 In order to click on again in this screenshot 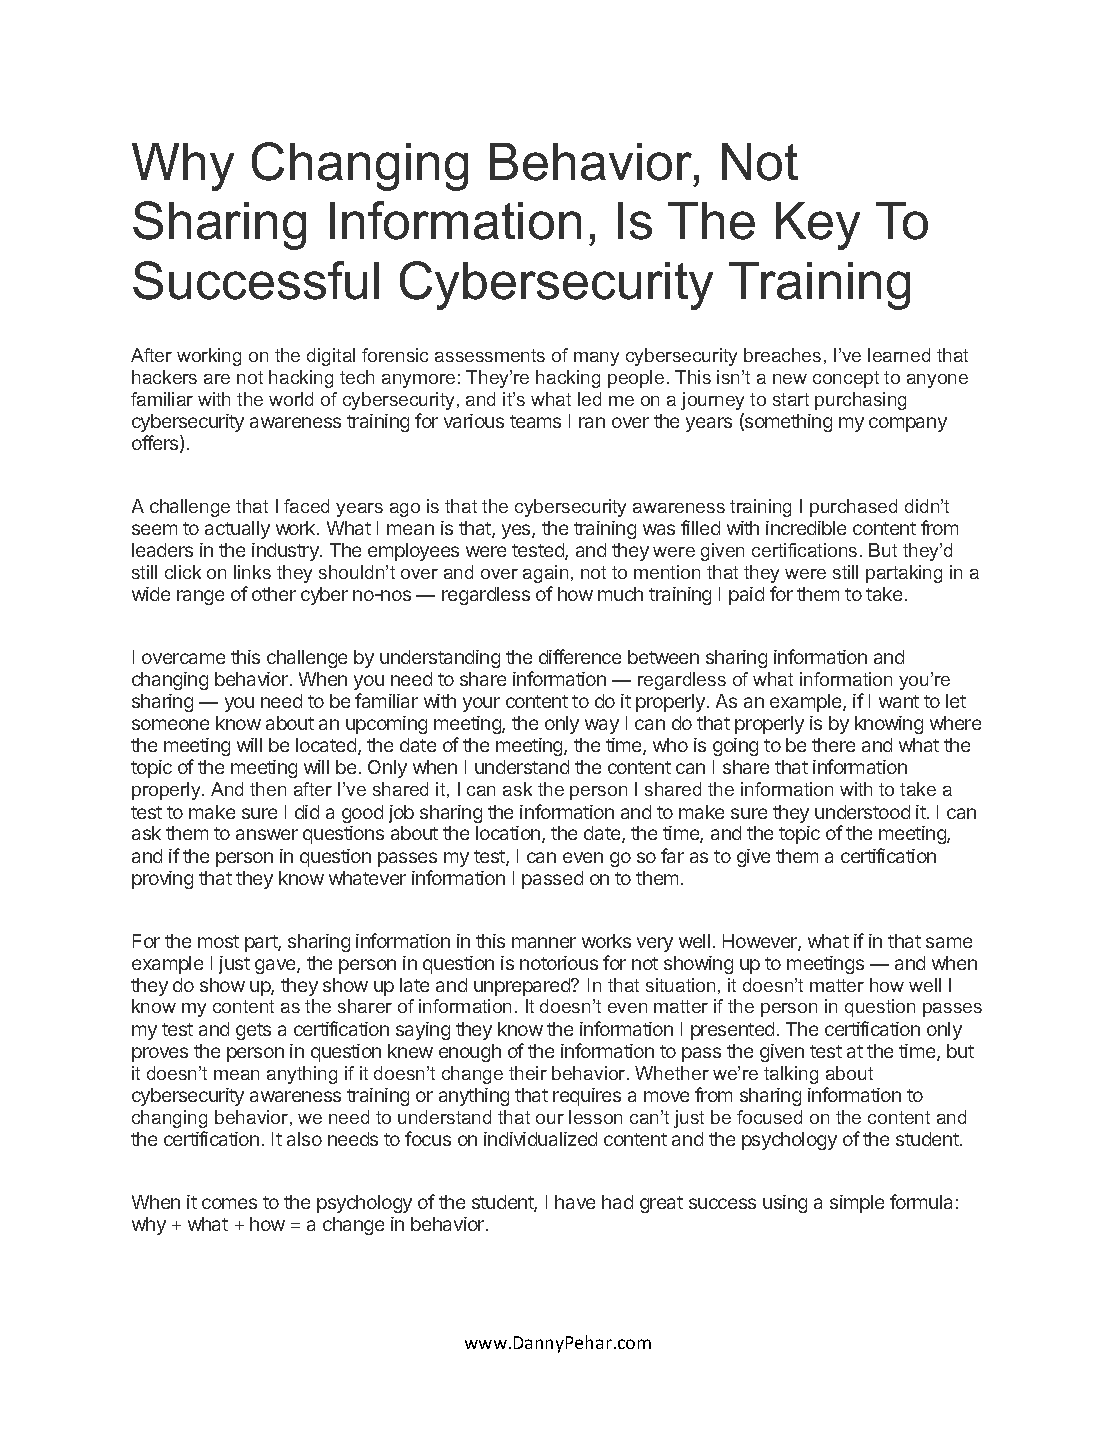, I will do `click(545, 574)`.
